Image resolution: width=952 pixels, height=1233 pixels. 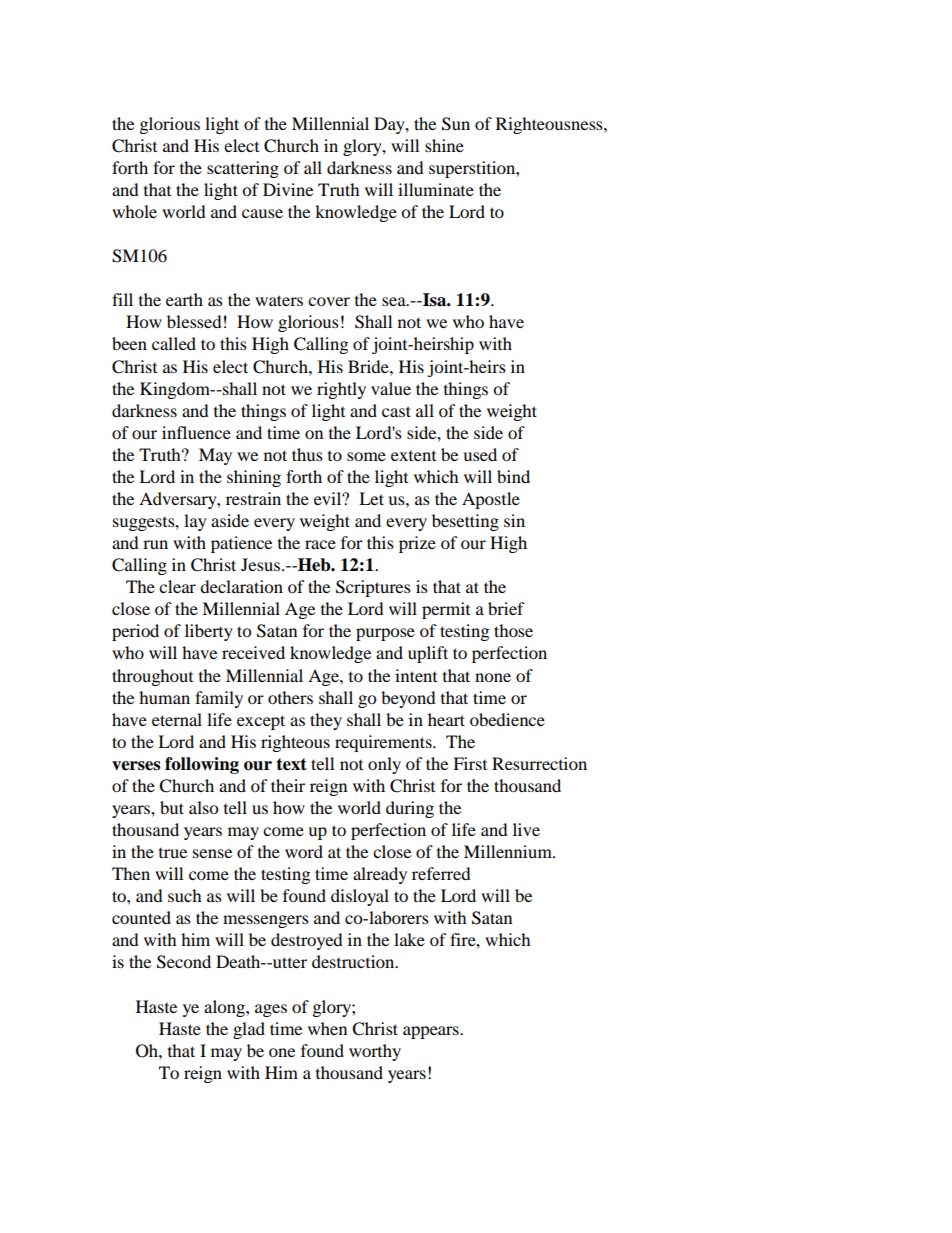 What do you see at coordinates (480, 454) in the screenshot?
I see `used` at bounding box center [480, 454].
